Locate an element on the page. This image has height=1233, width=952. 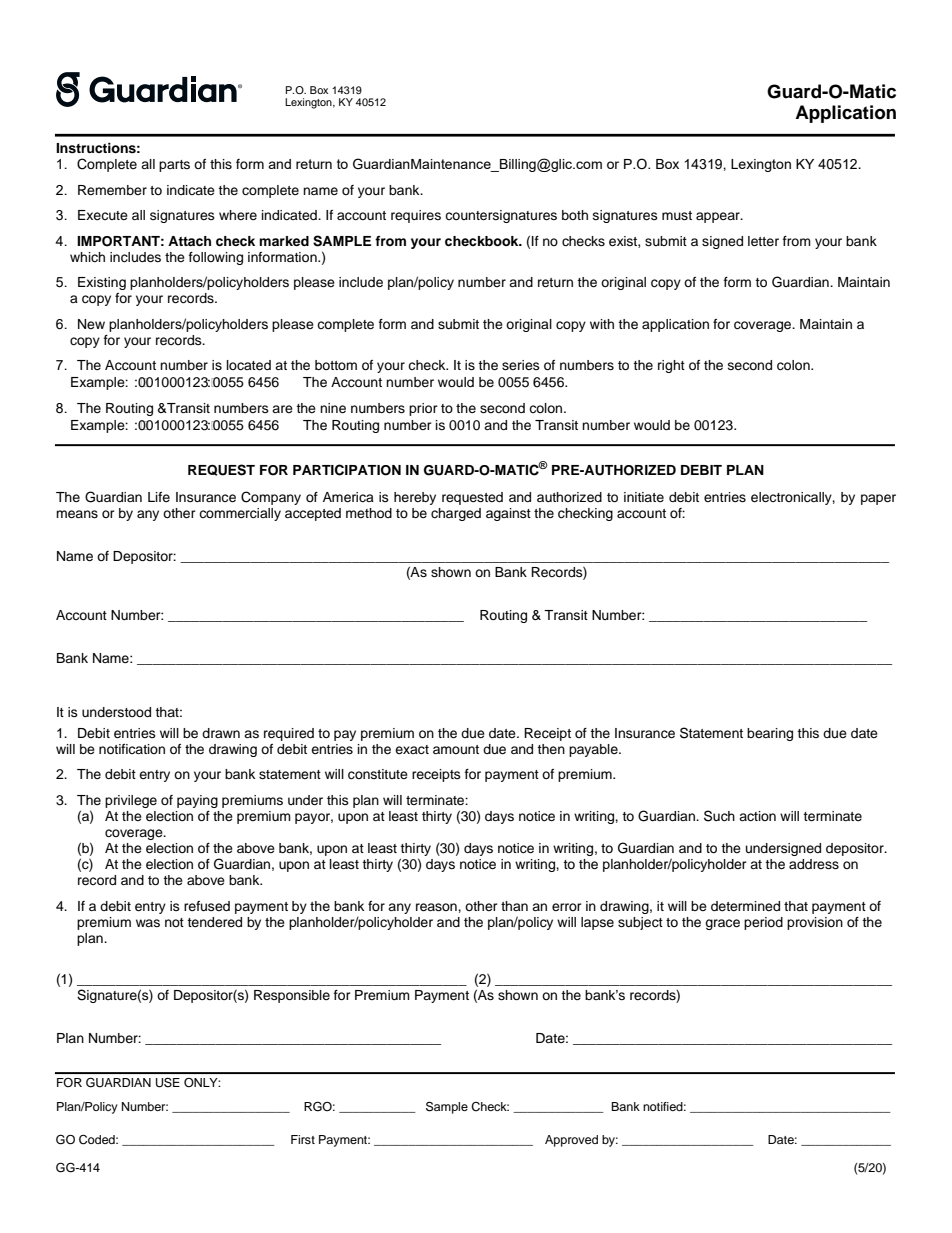
appear is located at coordinates (719, 217).
